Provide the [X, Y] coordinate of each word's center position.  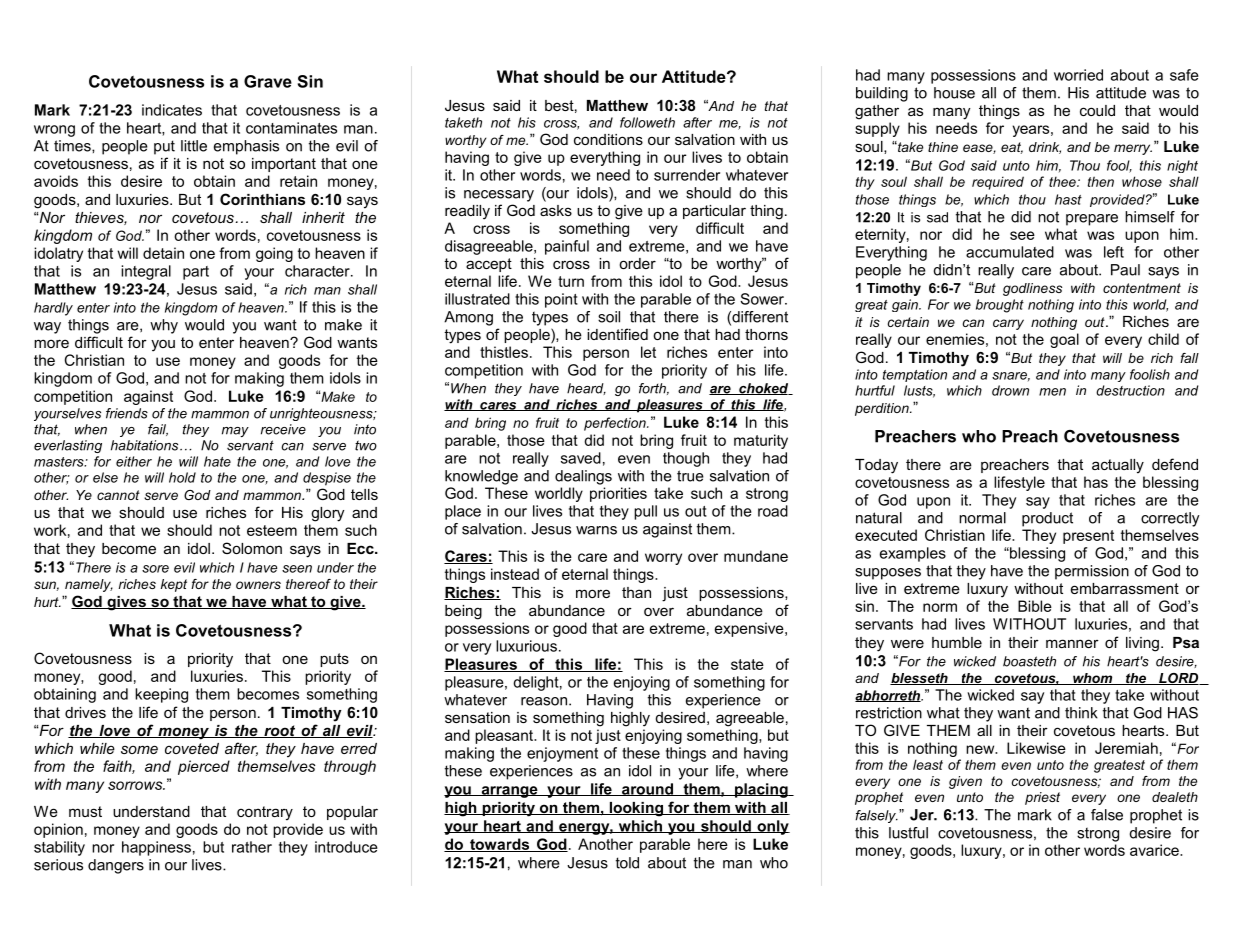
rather [252, 847]
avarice [1155, 850]
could [1097, 110]
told [627, 863]
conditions [608, 139]
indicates [172, 110]
